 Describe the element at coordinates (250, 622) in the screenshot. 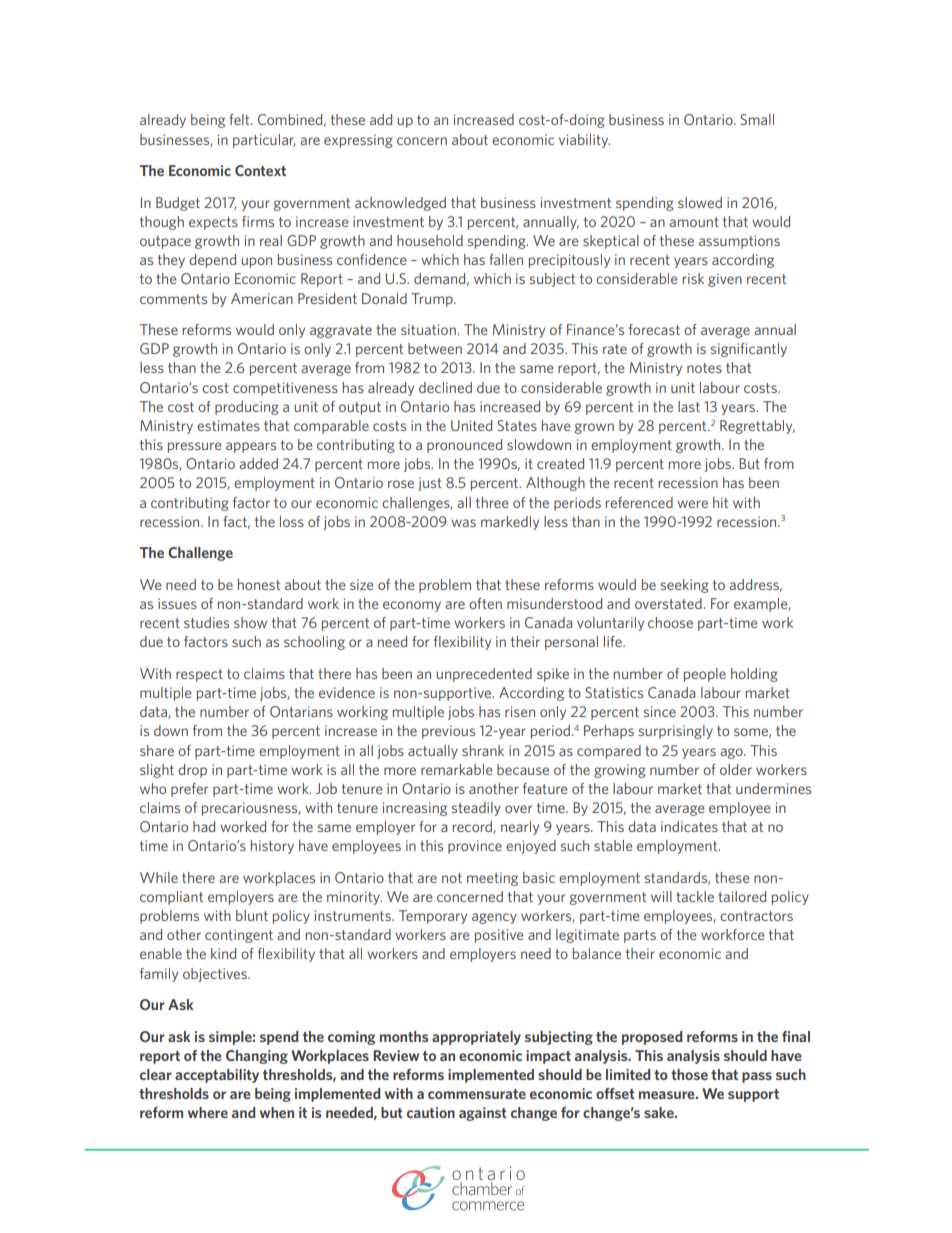

I see `show` at that location.
